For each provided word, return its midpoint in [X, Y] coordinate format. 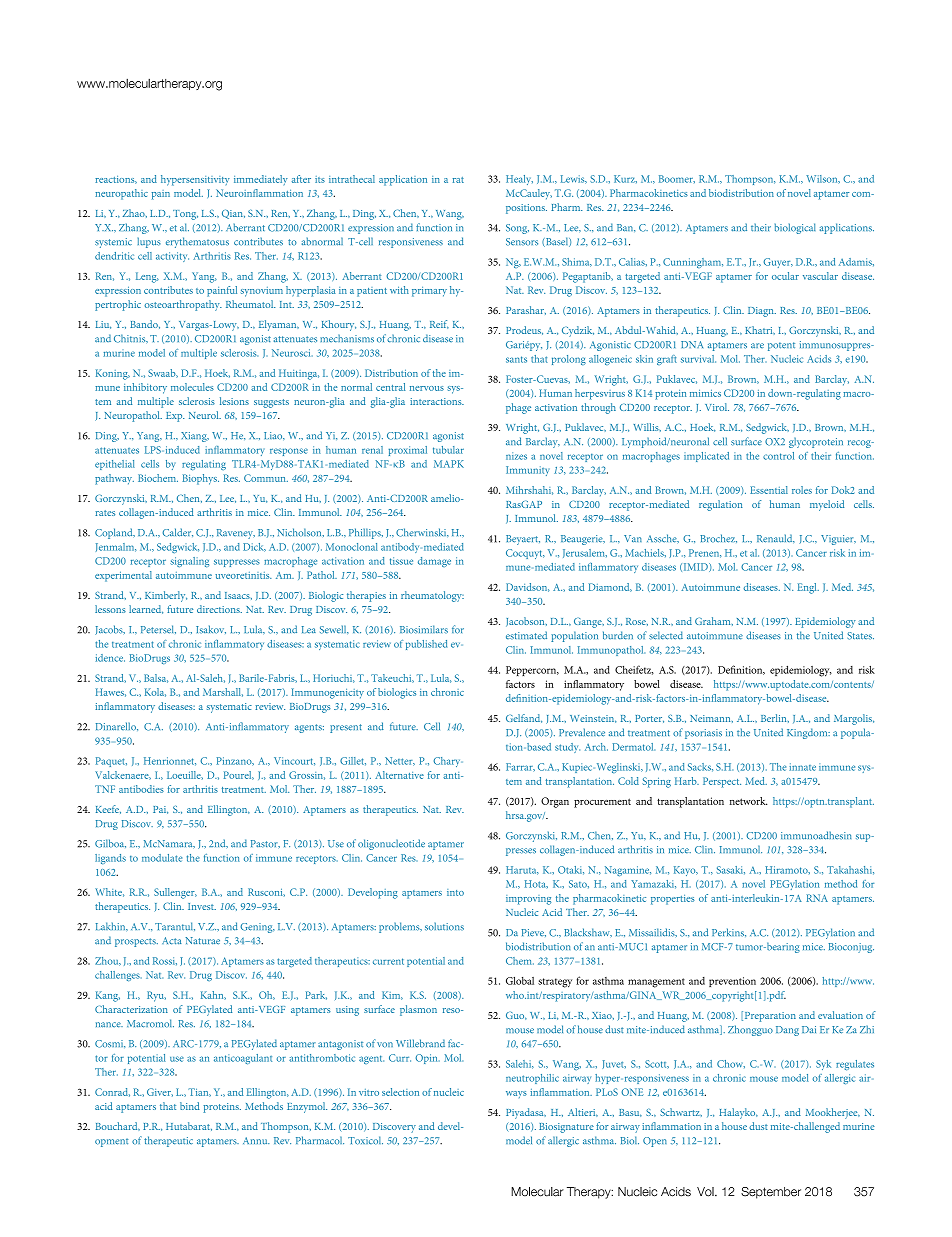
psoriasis [703, 734]
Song [517, 229]
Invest [202, 906]
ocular [785, 276]
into [455, 892]
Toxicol [365, 1140]
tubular [448, 450]
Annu [256, 1140]
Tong [185, 215]
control [778, 456]
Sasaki [730, 870]
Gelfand [524, 718]
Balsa [156, 678]
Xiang [195, 437]
